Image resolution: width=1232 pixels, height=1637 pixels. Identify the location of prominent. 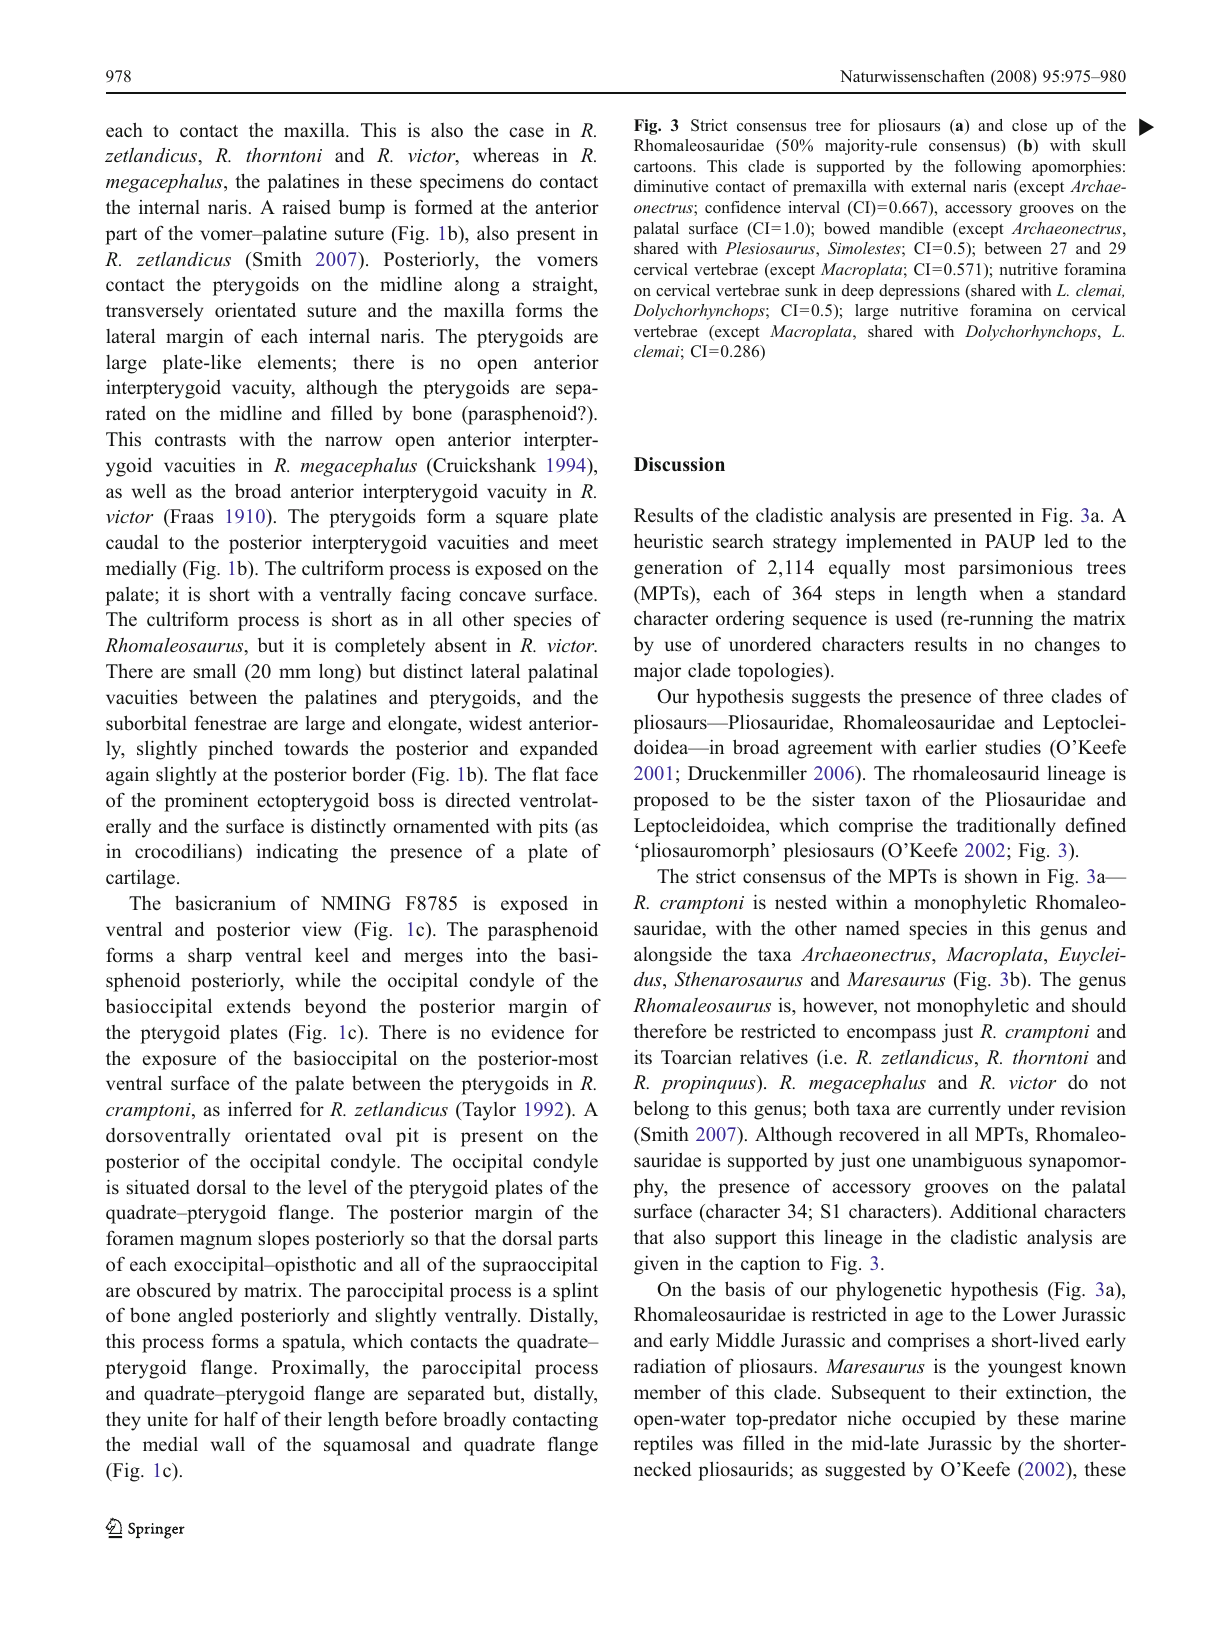
(206, 802).
